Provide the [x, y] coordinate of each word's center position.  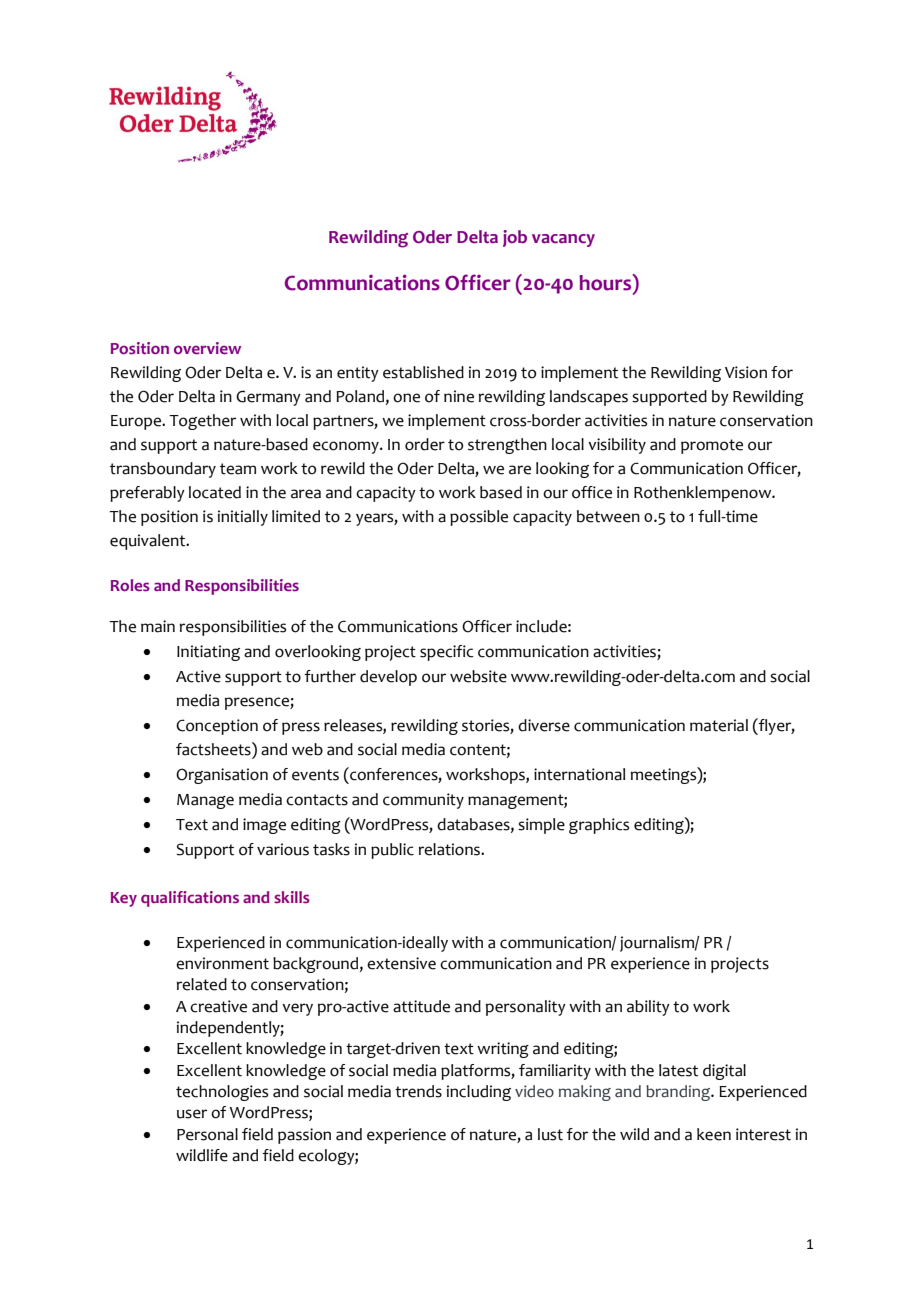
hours [606, 283]
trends [418, 1091]
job [515, 238]
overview [207, 348]
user [192, 1114]
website [478, 676]
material [719, 725]
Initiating [208, 653]
